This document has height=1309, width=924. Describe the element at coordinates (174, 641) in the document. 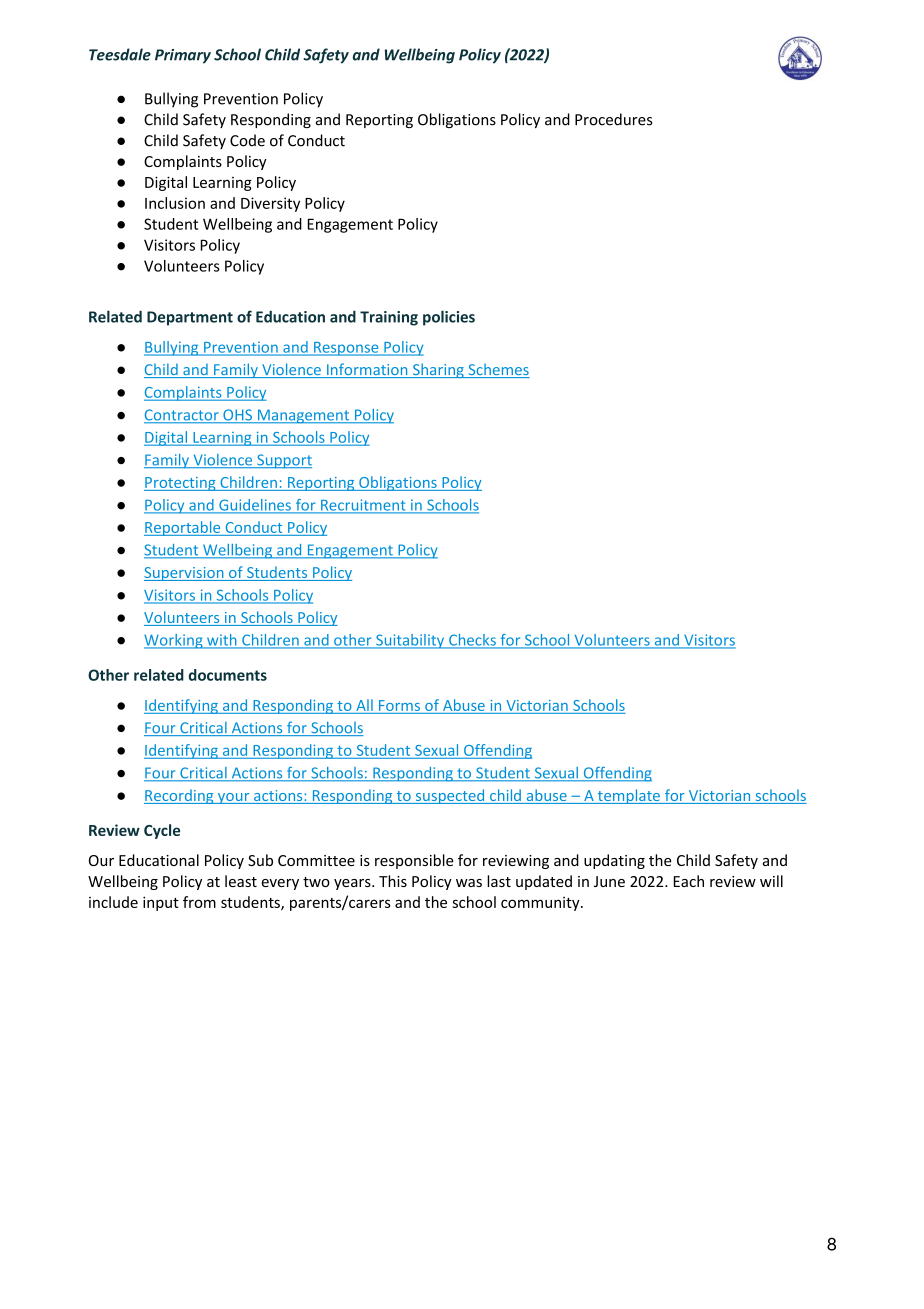

I see `Working` at that location.
